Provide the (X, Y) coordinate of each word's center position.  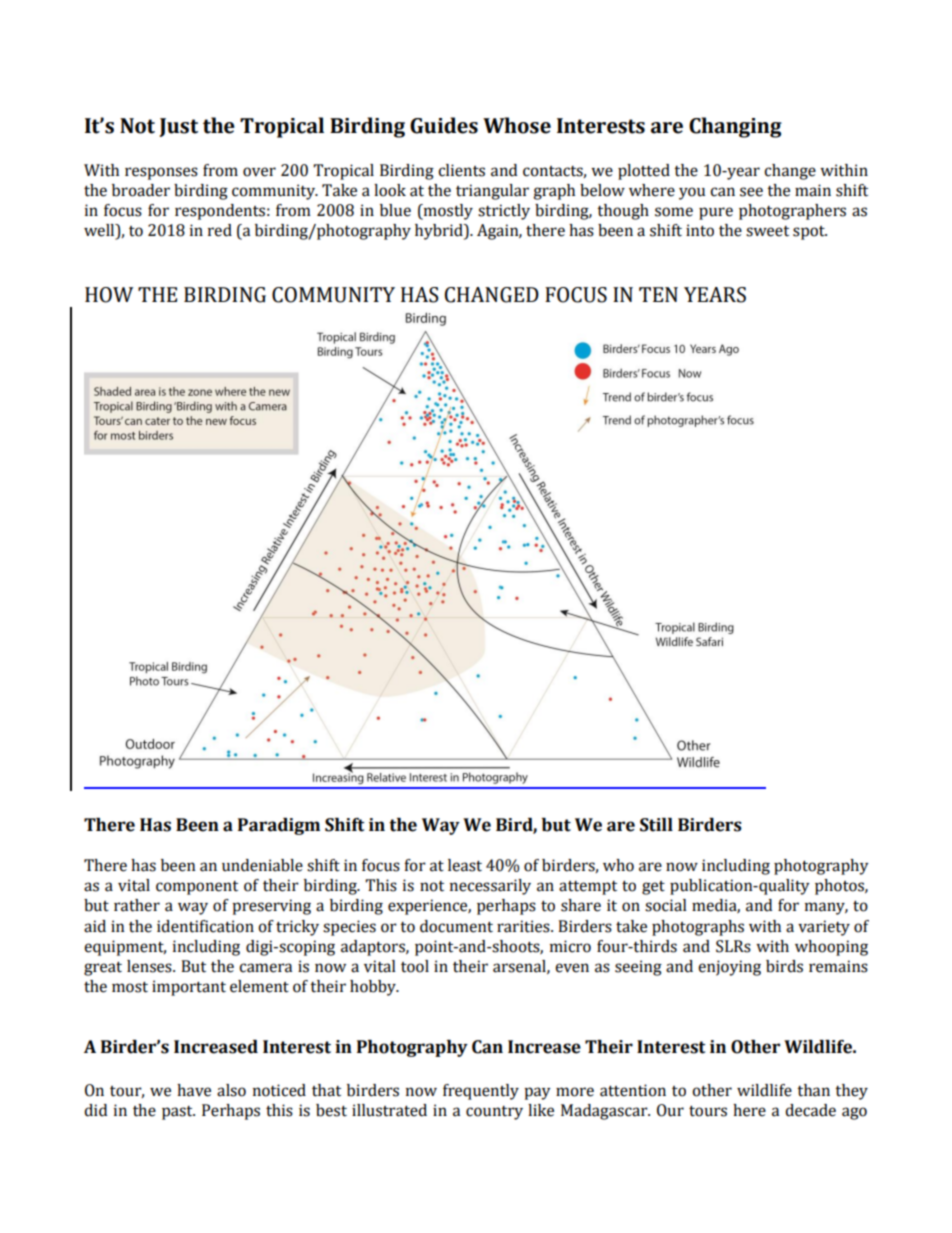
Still (656, 825)
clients (461, 170)
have (194, 1090)
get (653, 888)
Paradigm (279, 826)
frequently (481, 1092)
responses (161, 173)
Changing (735, 127)
